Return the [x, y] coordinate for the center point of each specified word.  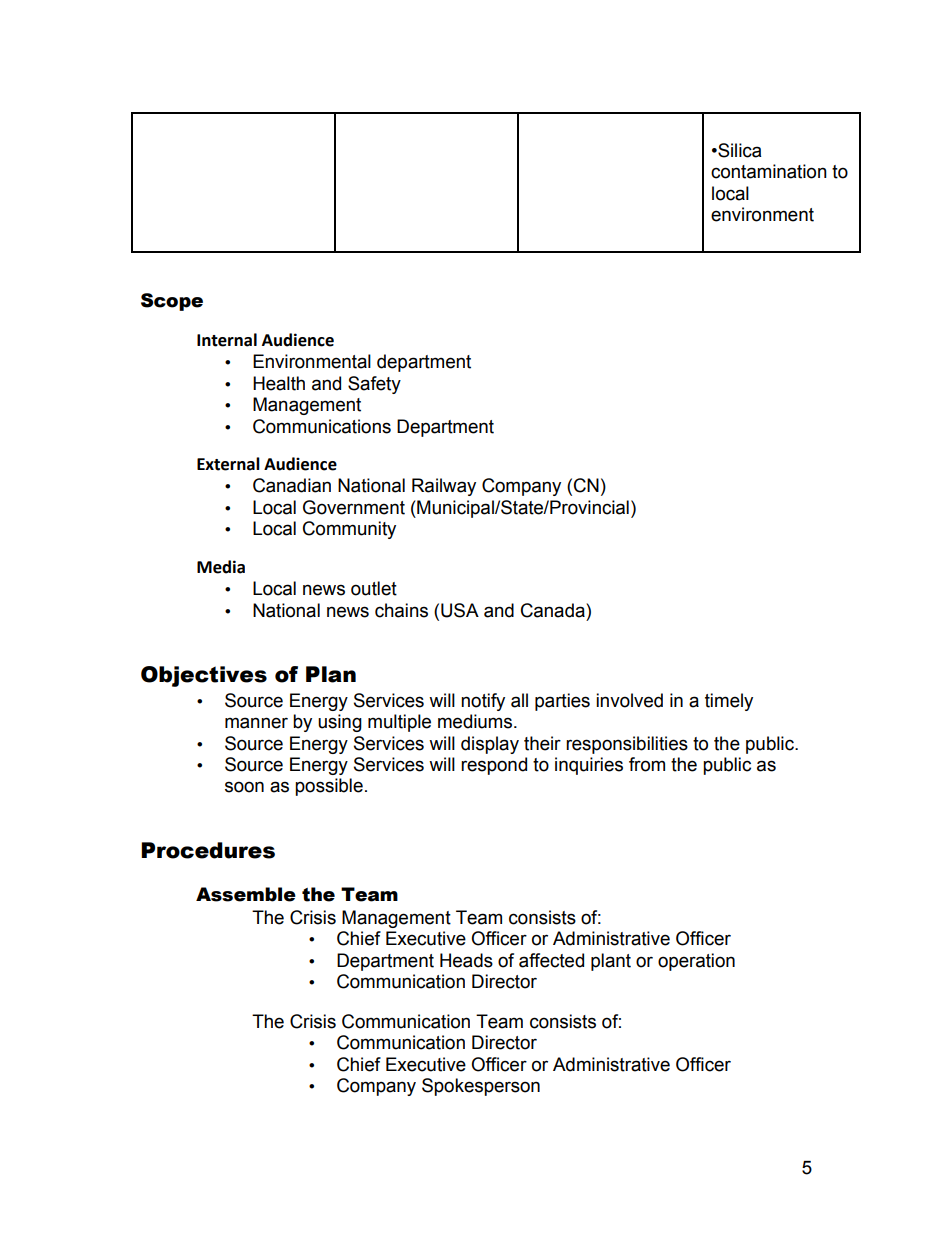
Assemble [246, 894]
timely [729, 702]
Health [279, 383]
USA [460, 610]
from [647, 764]
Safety [374, 385]
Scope [172, 302]
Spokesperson [481, 1087]
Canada [554, 610]
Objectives [204, 676]
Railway [444, 487]
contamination [769, 171]
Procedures [208, 850]
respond [494, 766]
